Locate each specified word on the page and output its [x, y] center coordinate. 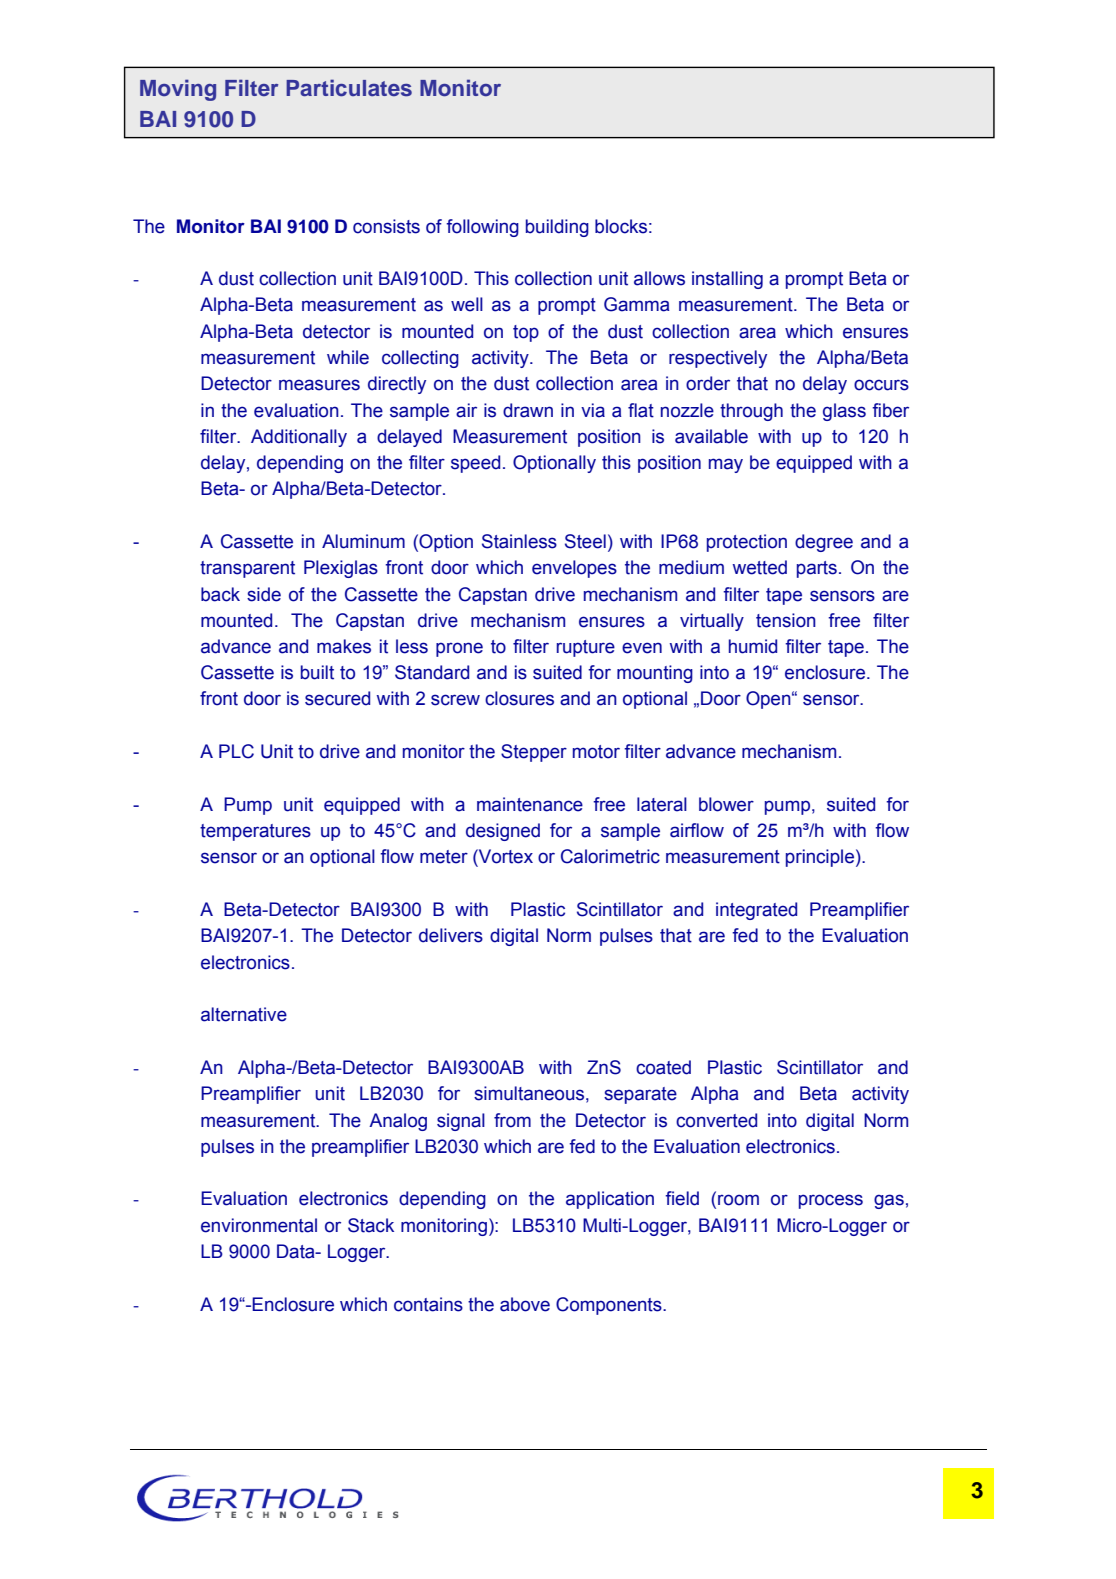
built [317, 672]
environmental [259, 1225]
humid [753, 646]
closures [519, 698]
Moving [178, 90]
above [525, 1304]
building [557, 228]
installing [727, 280]
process [831, 1201]
